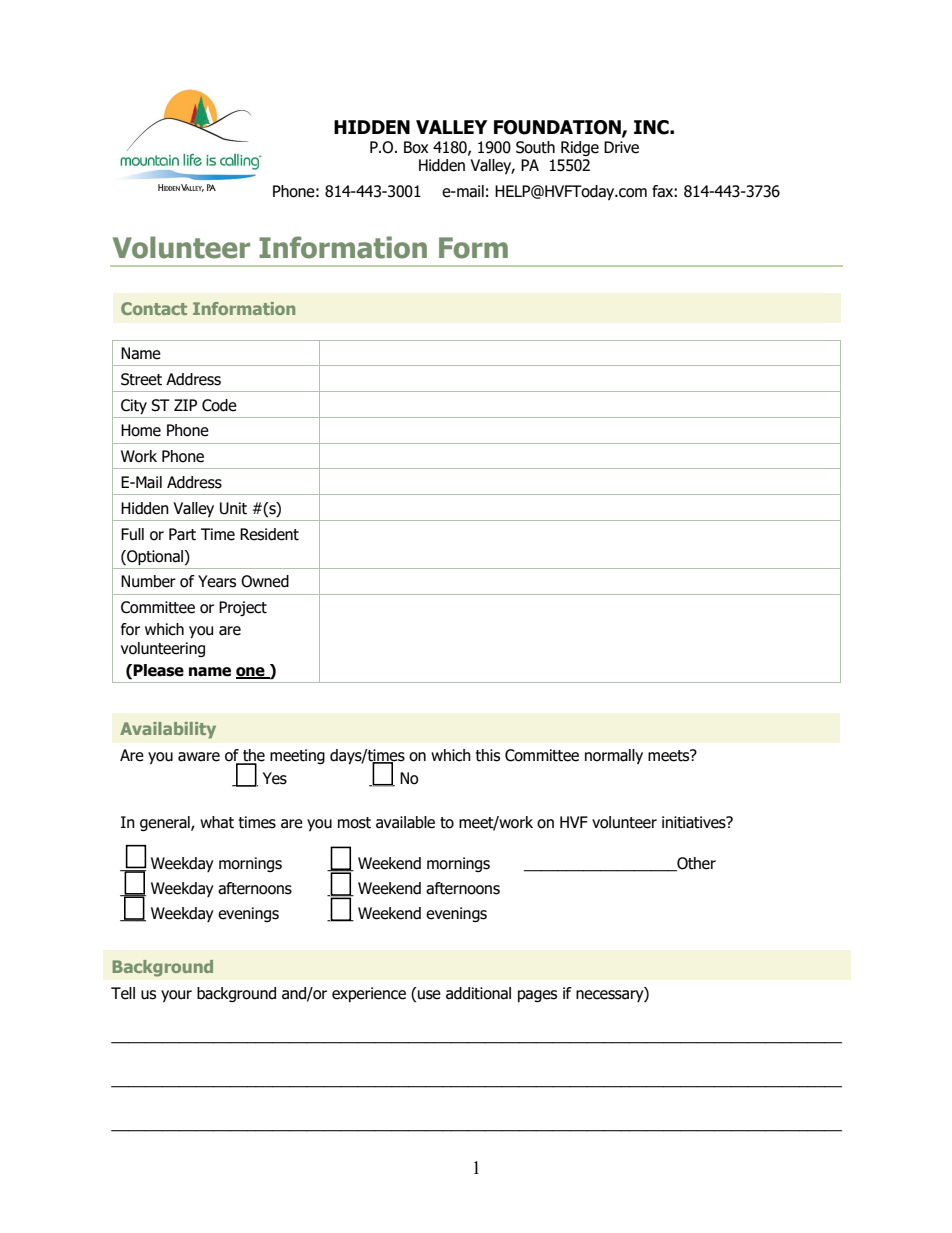 Image resolution: width=952 pixels, height=1233 pixels. What do you see at coordinates (416, 147) in the screenshot?
I see `Box` at bounding box center [416, 147].
